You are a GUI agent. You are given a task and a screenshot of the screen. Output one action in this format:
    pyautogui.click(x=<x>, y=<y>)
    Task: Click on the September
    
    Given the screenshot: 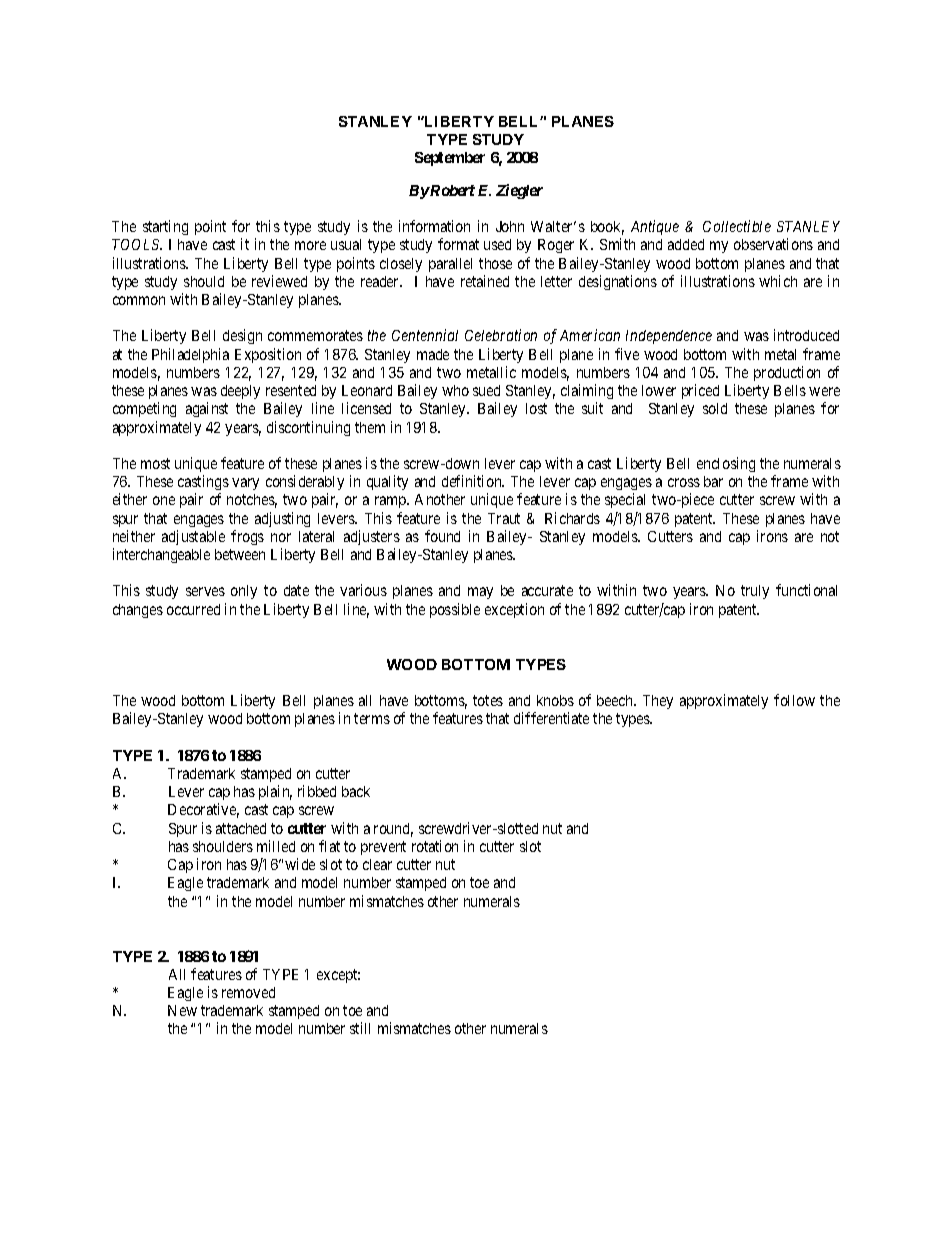 What is the action you would take?
    pyautogui.click(x=450, y=159)
